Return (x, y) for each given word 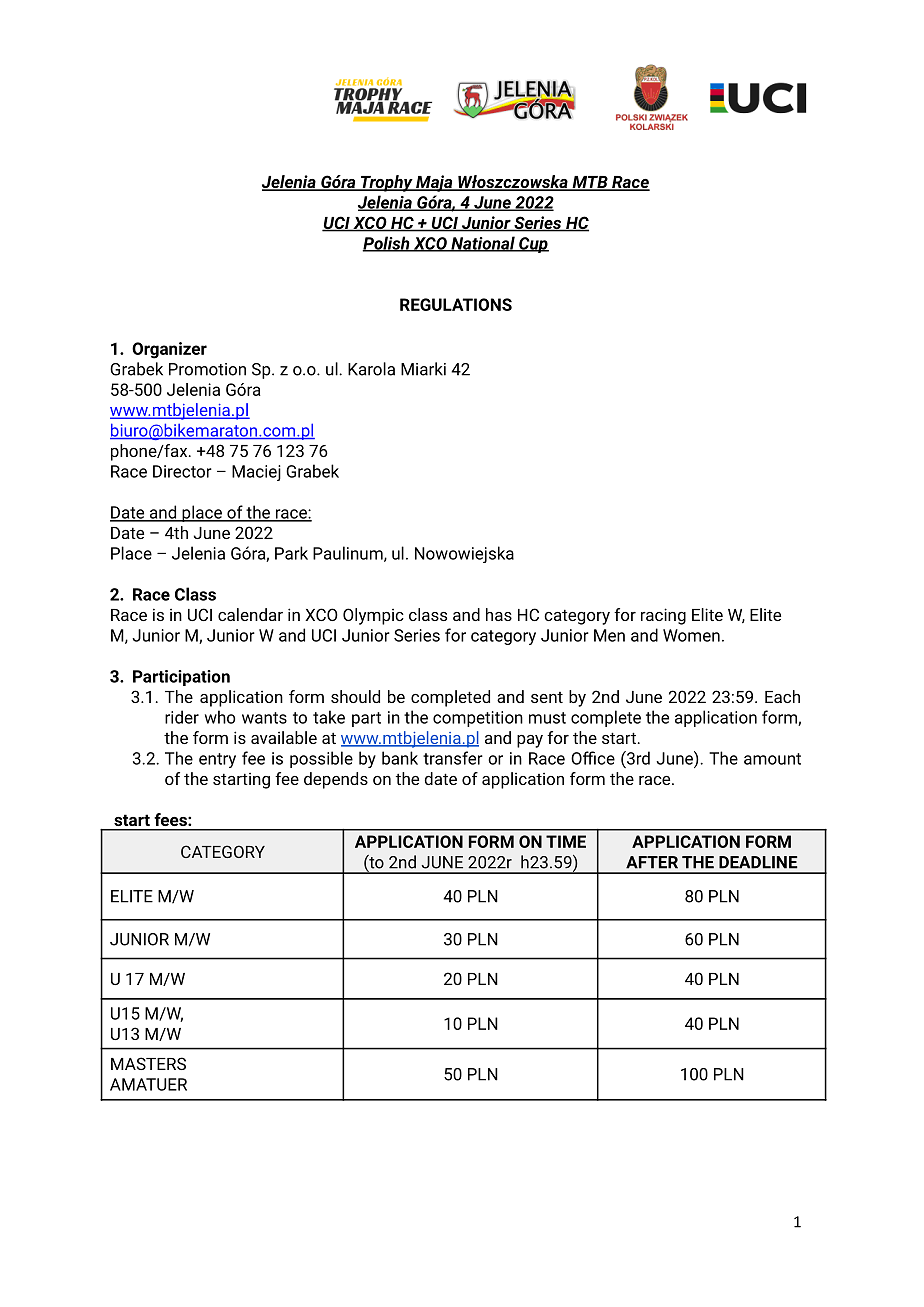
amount (772, 759)
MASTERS (148, 1063)
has (499, 614)
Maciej (256, 473)
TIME (566, 841)
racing (663, 616)
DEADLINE (758, 862)
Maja (434, 183)
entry (217, 760)
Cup (533, 245)
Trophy (386, 183)
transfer (453, 758)
